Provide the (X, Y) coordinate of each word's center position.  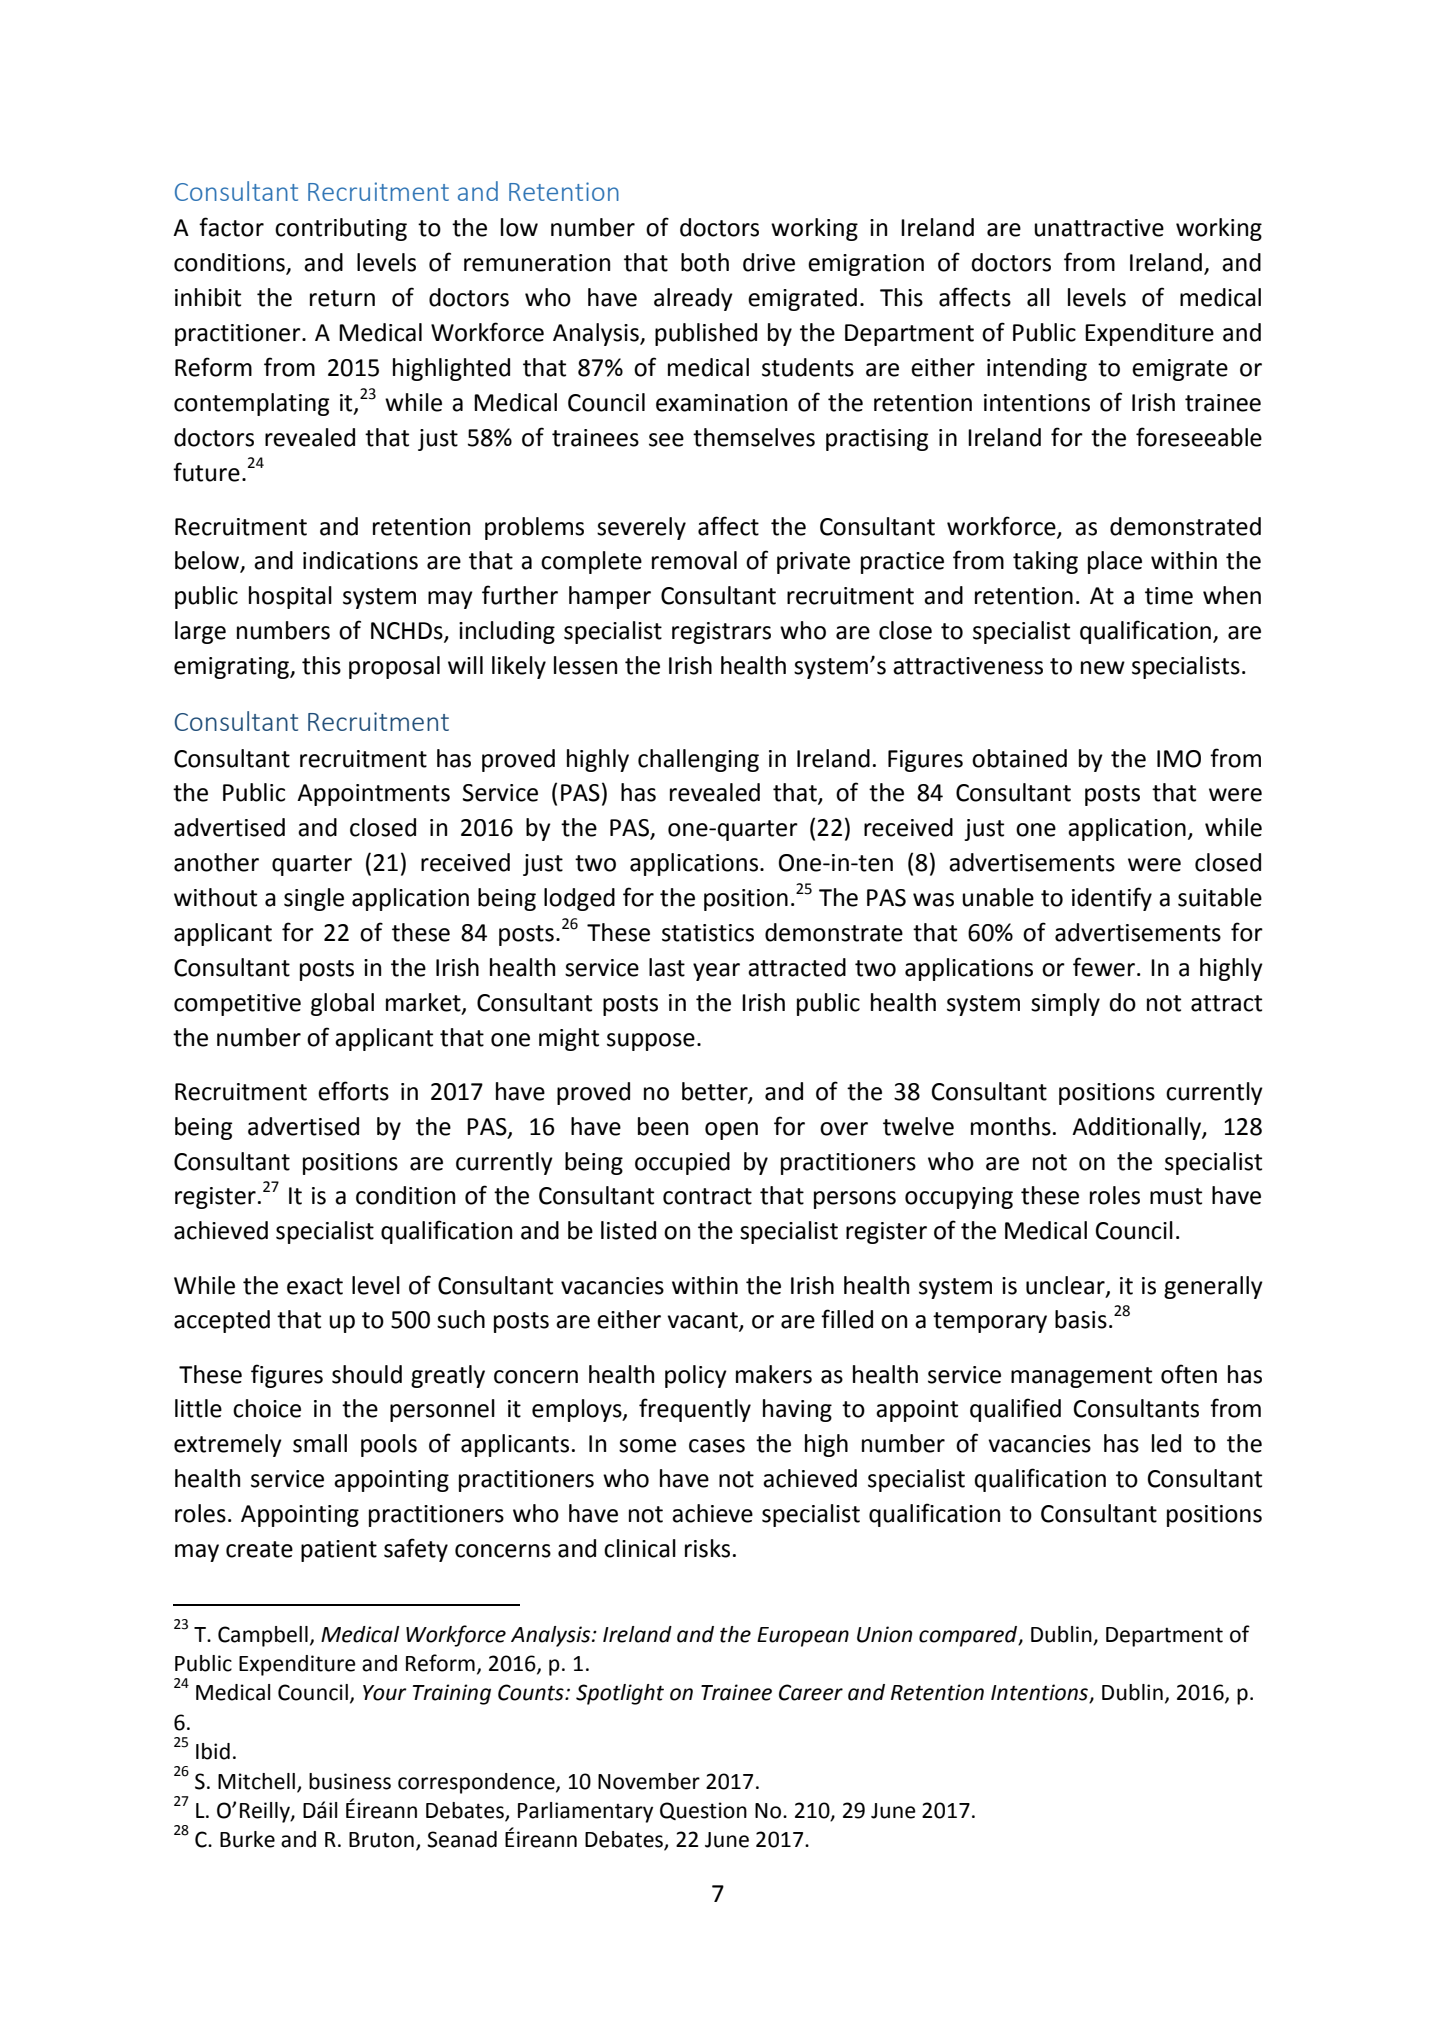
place (1115, 562)
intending (1037, 369)
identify (1112, 899)
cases (717, 1446)
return (342, 298)
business (350, 1781)
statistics (708, 933)
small (320, 1443)
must (1176, 1196)
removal (694, 560)
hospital (290, 597)
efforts (353, 1091)
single (314, 899)
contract (707, 1196)
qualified (1015, 1410)
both (705, 262)
